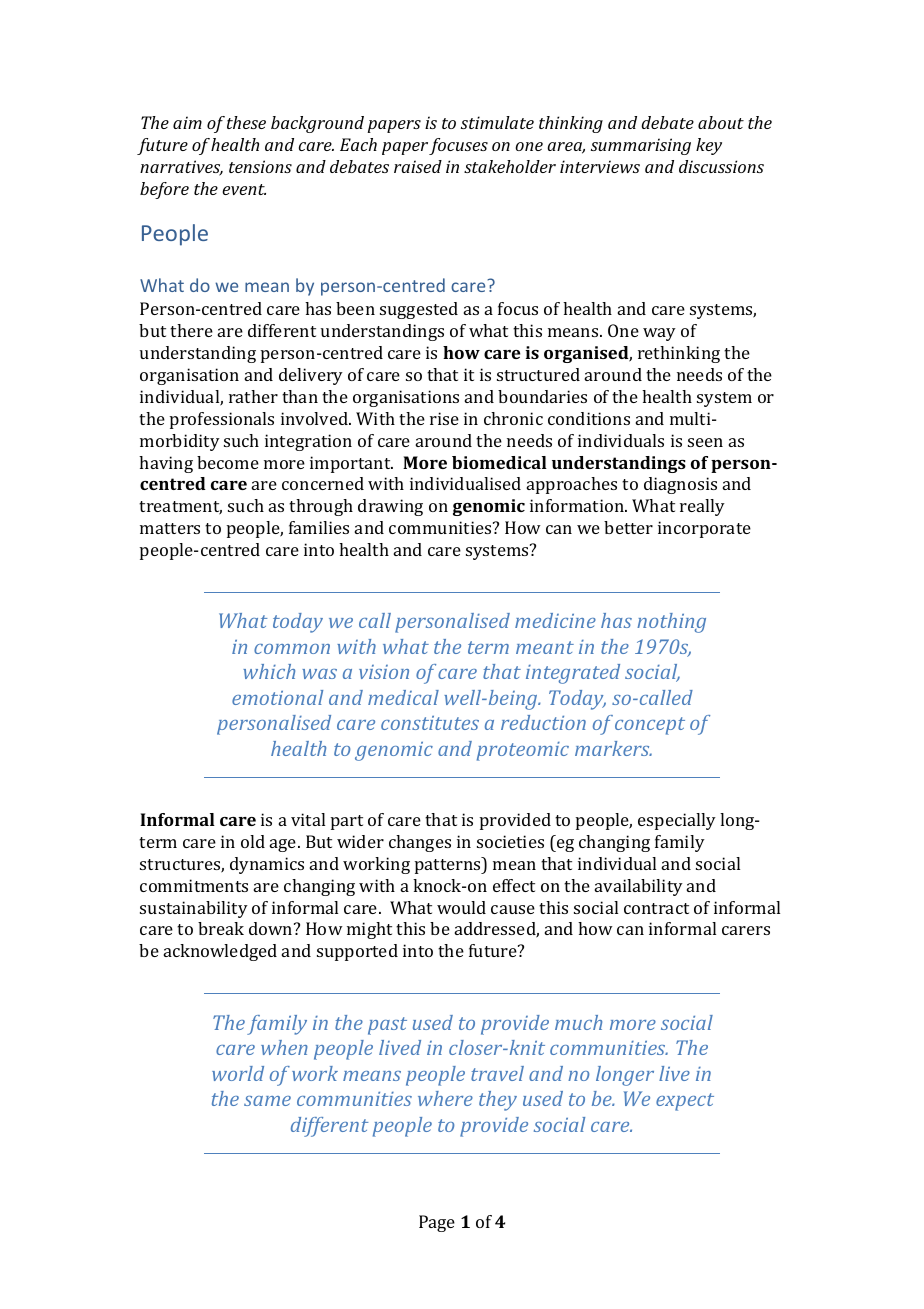  Describe the element at coordinates (260, 166) in the page. I see `tensions` at that location.
